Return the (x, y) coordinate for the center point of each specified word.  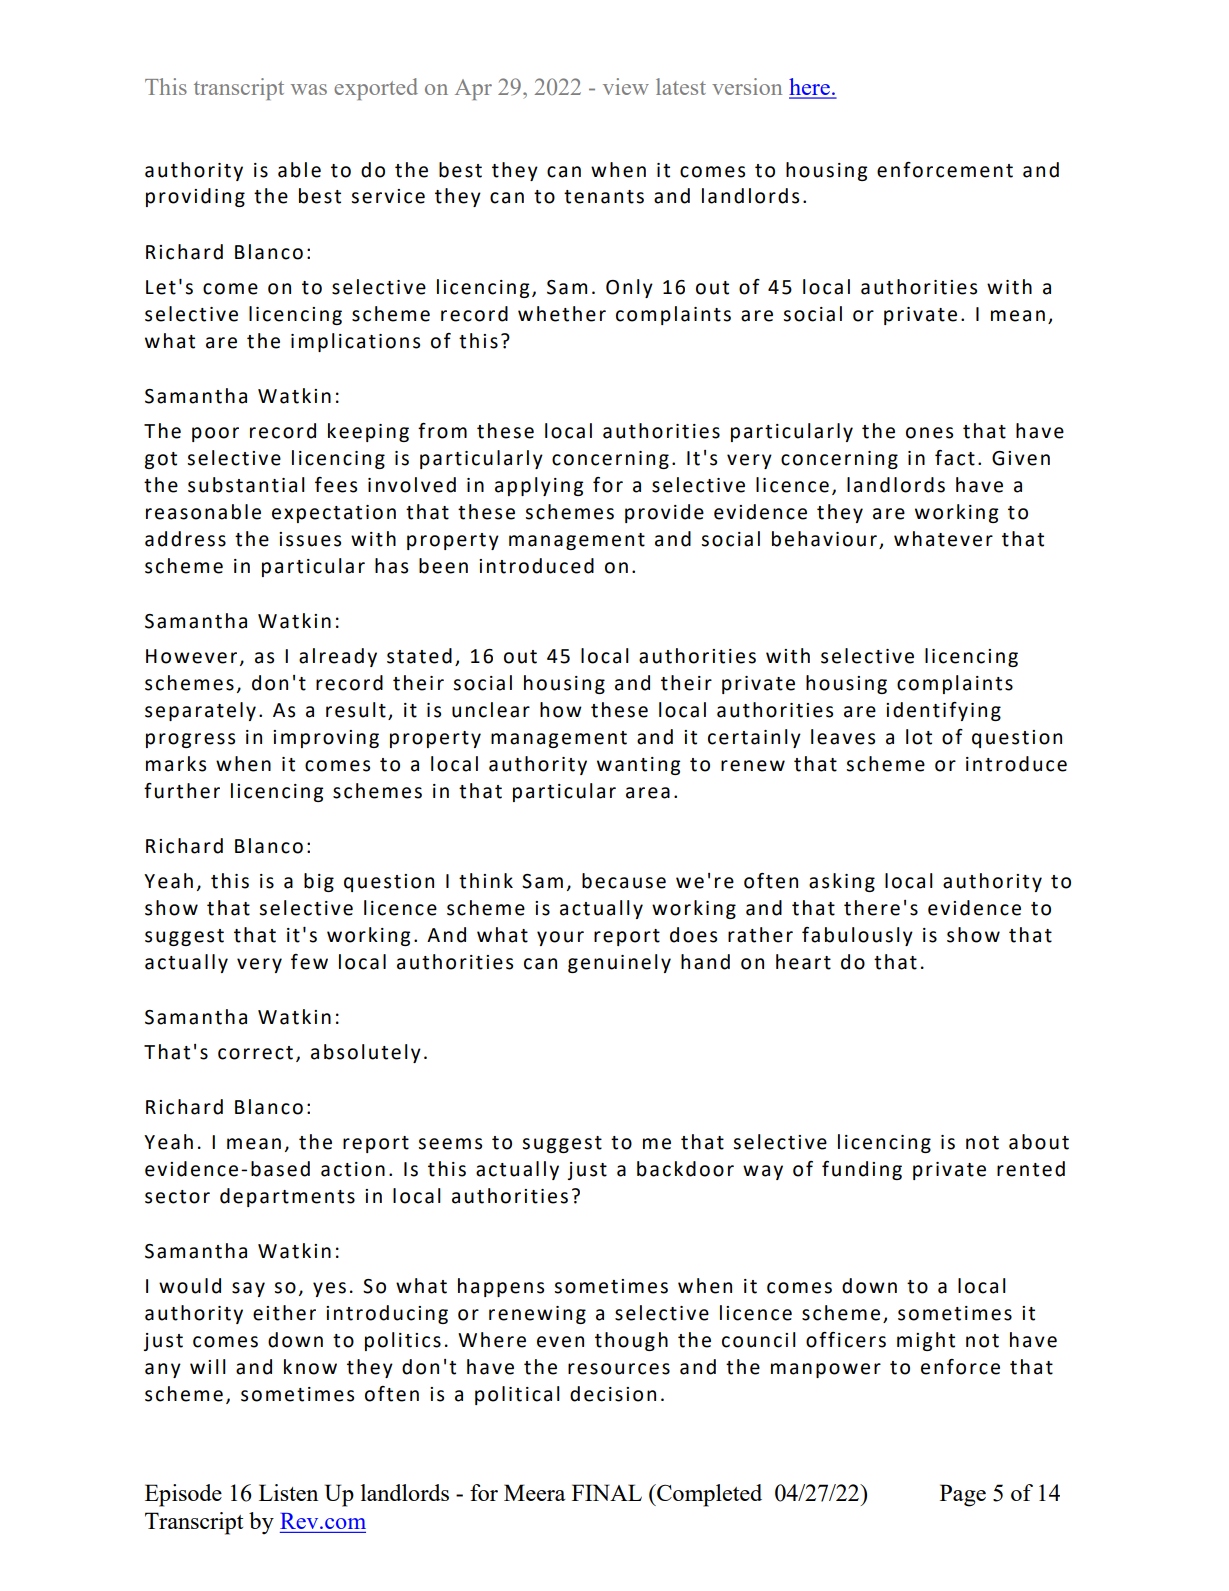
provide (664, 513)
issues (310, 539)
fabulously (857, 936)
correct (255, 1053)
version (747, 86)
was (309, 89)
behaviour (824, 539)
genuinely (619, 963)
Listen (288, 1492)
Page (963, 1495)
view (626, 86)
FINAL (607, 1492)
